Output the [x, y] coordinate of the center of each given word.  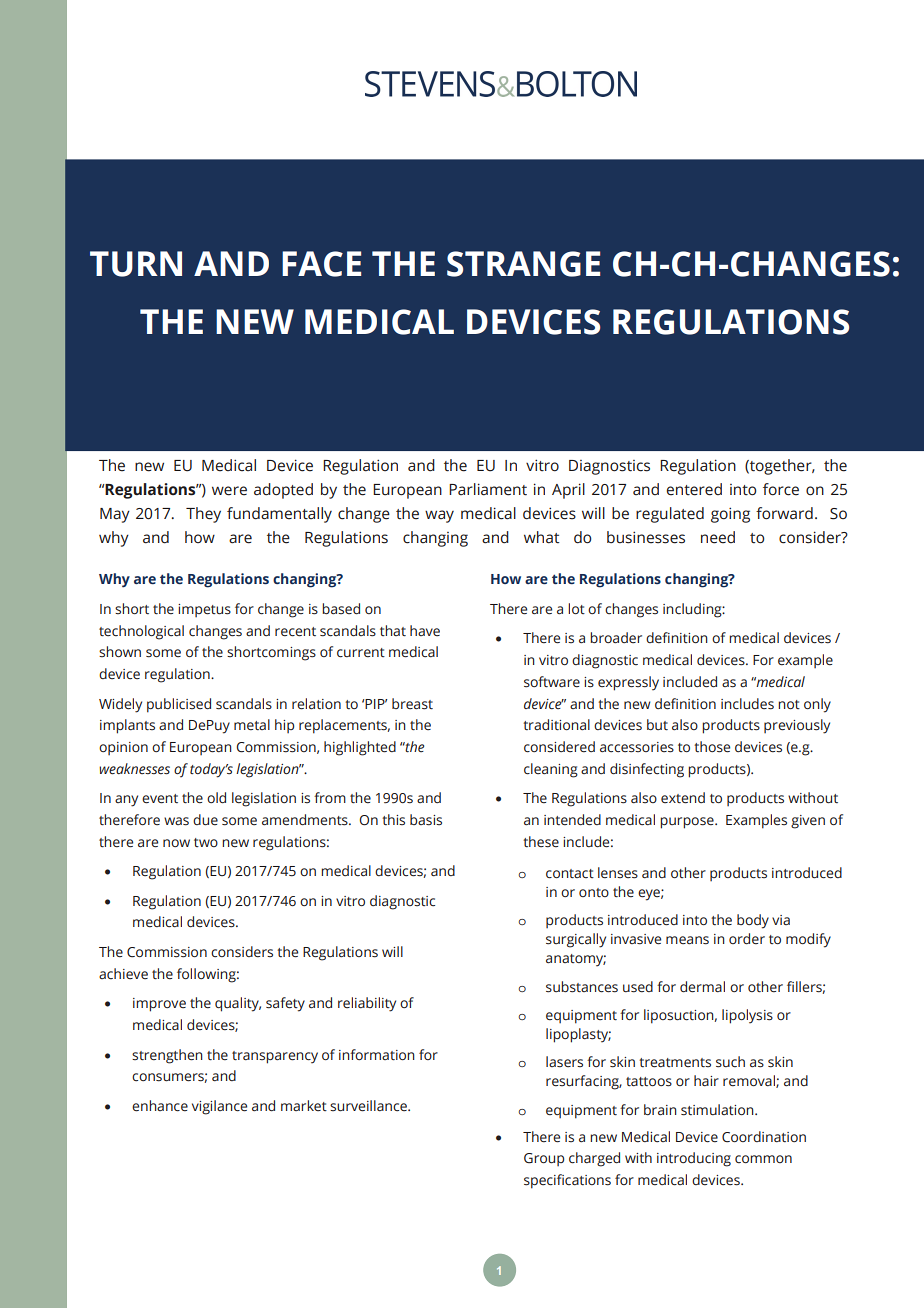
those [712, 747]
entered [694, 489]
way [439, 516]
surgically [576, 940]
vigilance [219, 1107]
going [730, 515]
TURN [136, 264]
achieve [123, 974]
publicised [179, 705]
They [203, 515]
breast [412, 704]
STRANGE [523, 264]
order [747, 939]
